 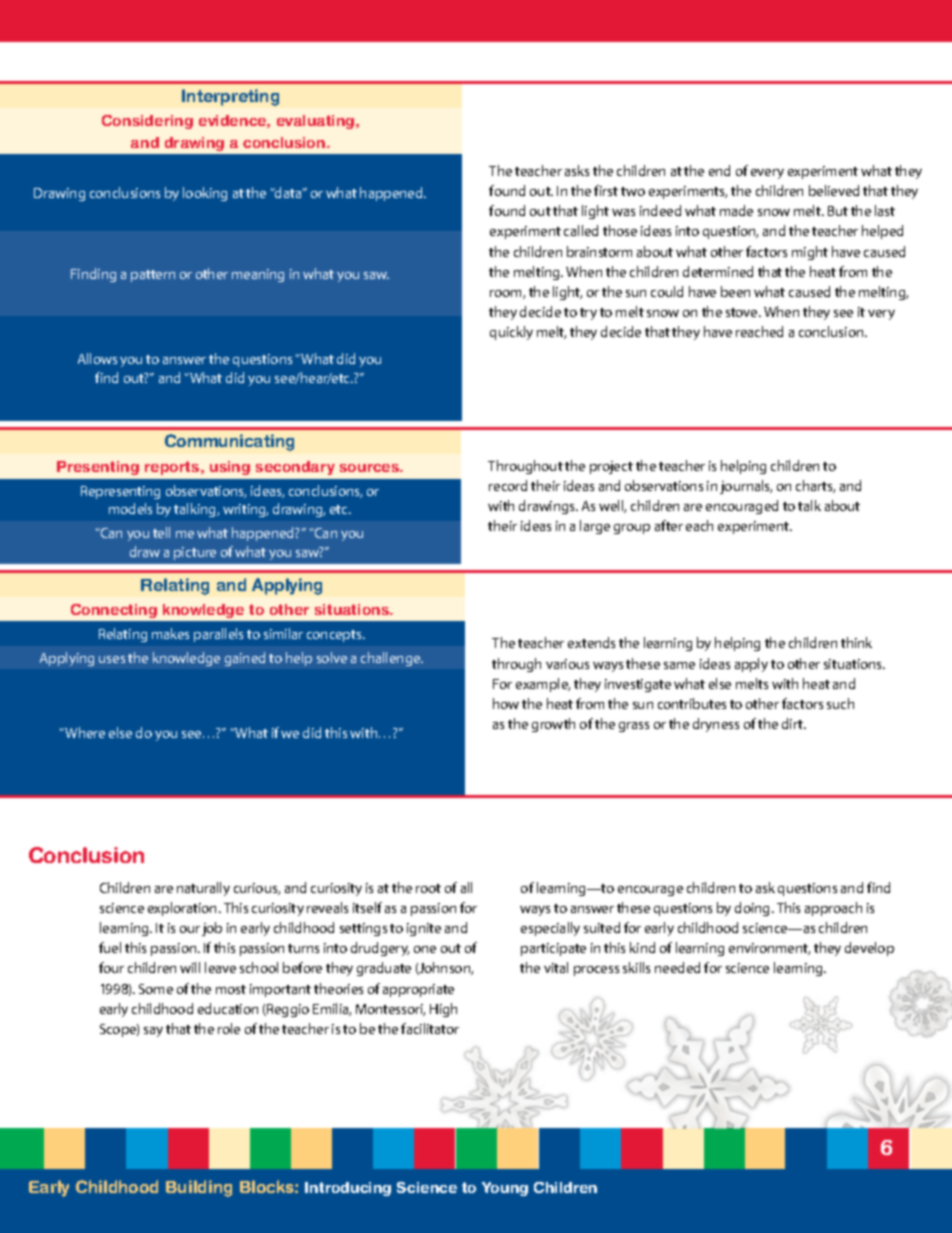 What do you see at coordinates (84, 732) in the document?
I see `Where` at bounding box center [84, 732].
